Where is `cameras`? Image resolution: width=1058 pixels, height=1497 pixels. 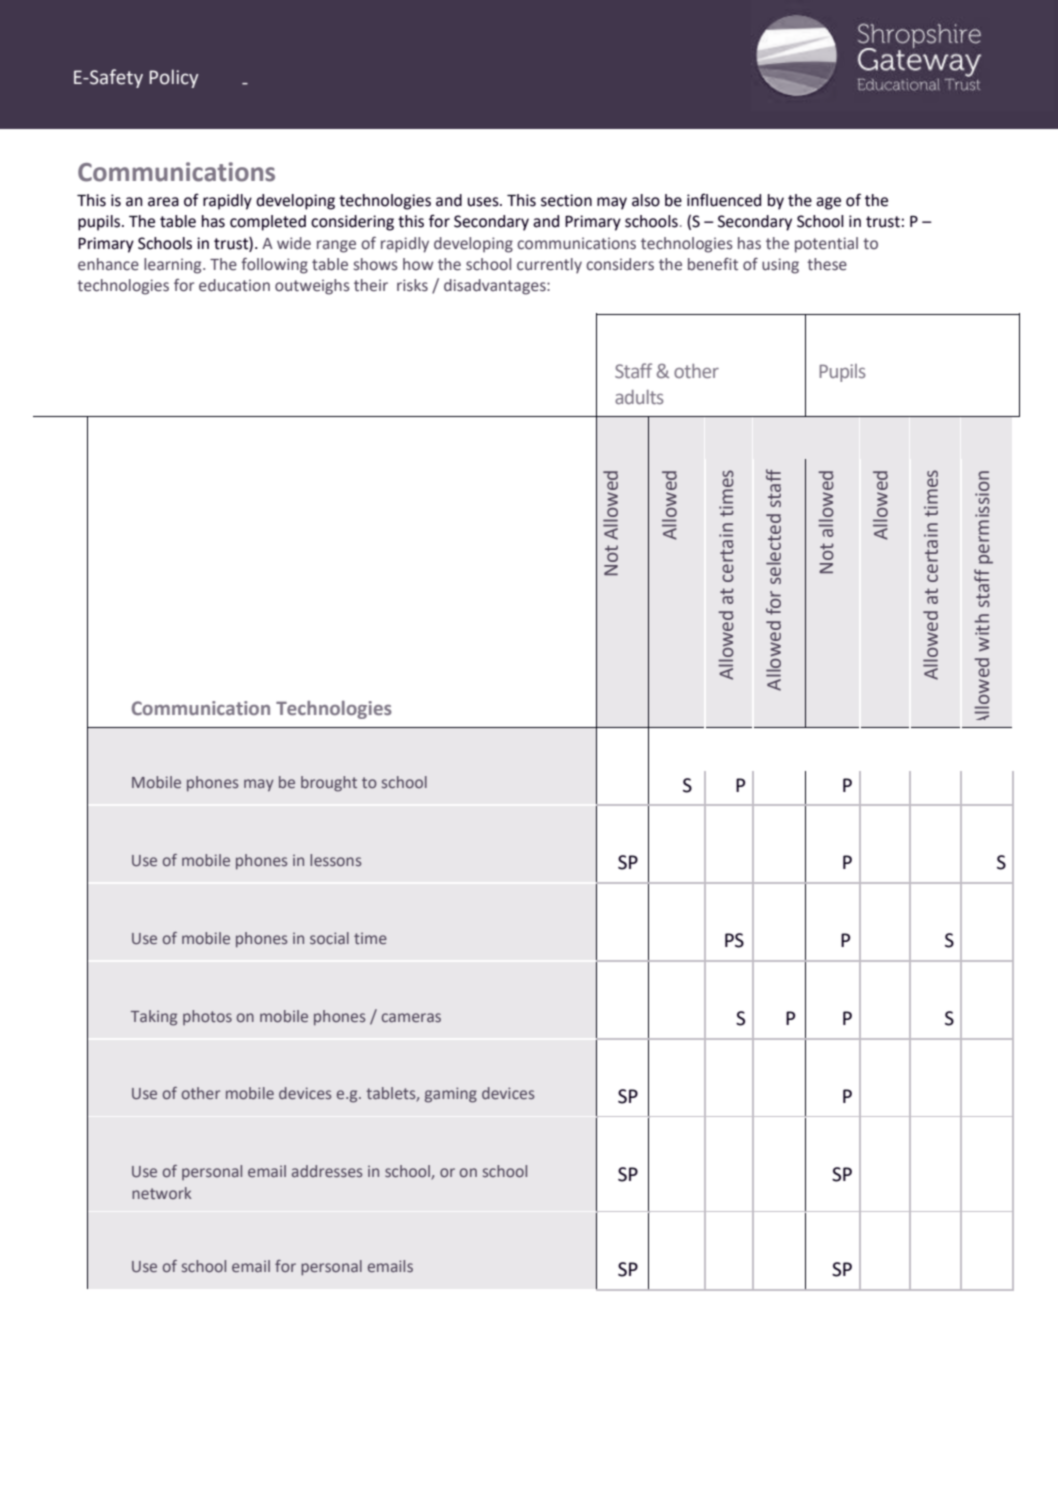
cameras is located at coordinates (411, 1017).
